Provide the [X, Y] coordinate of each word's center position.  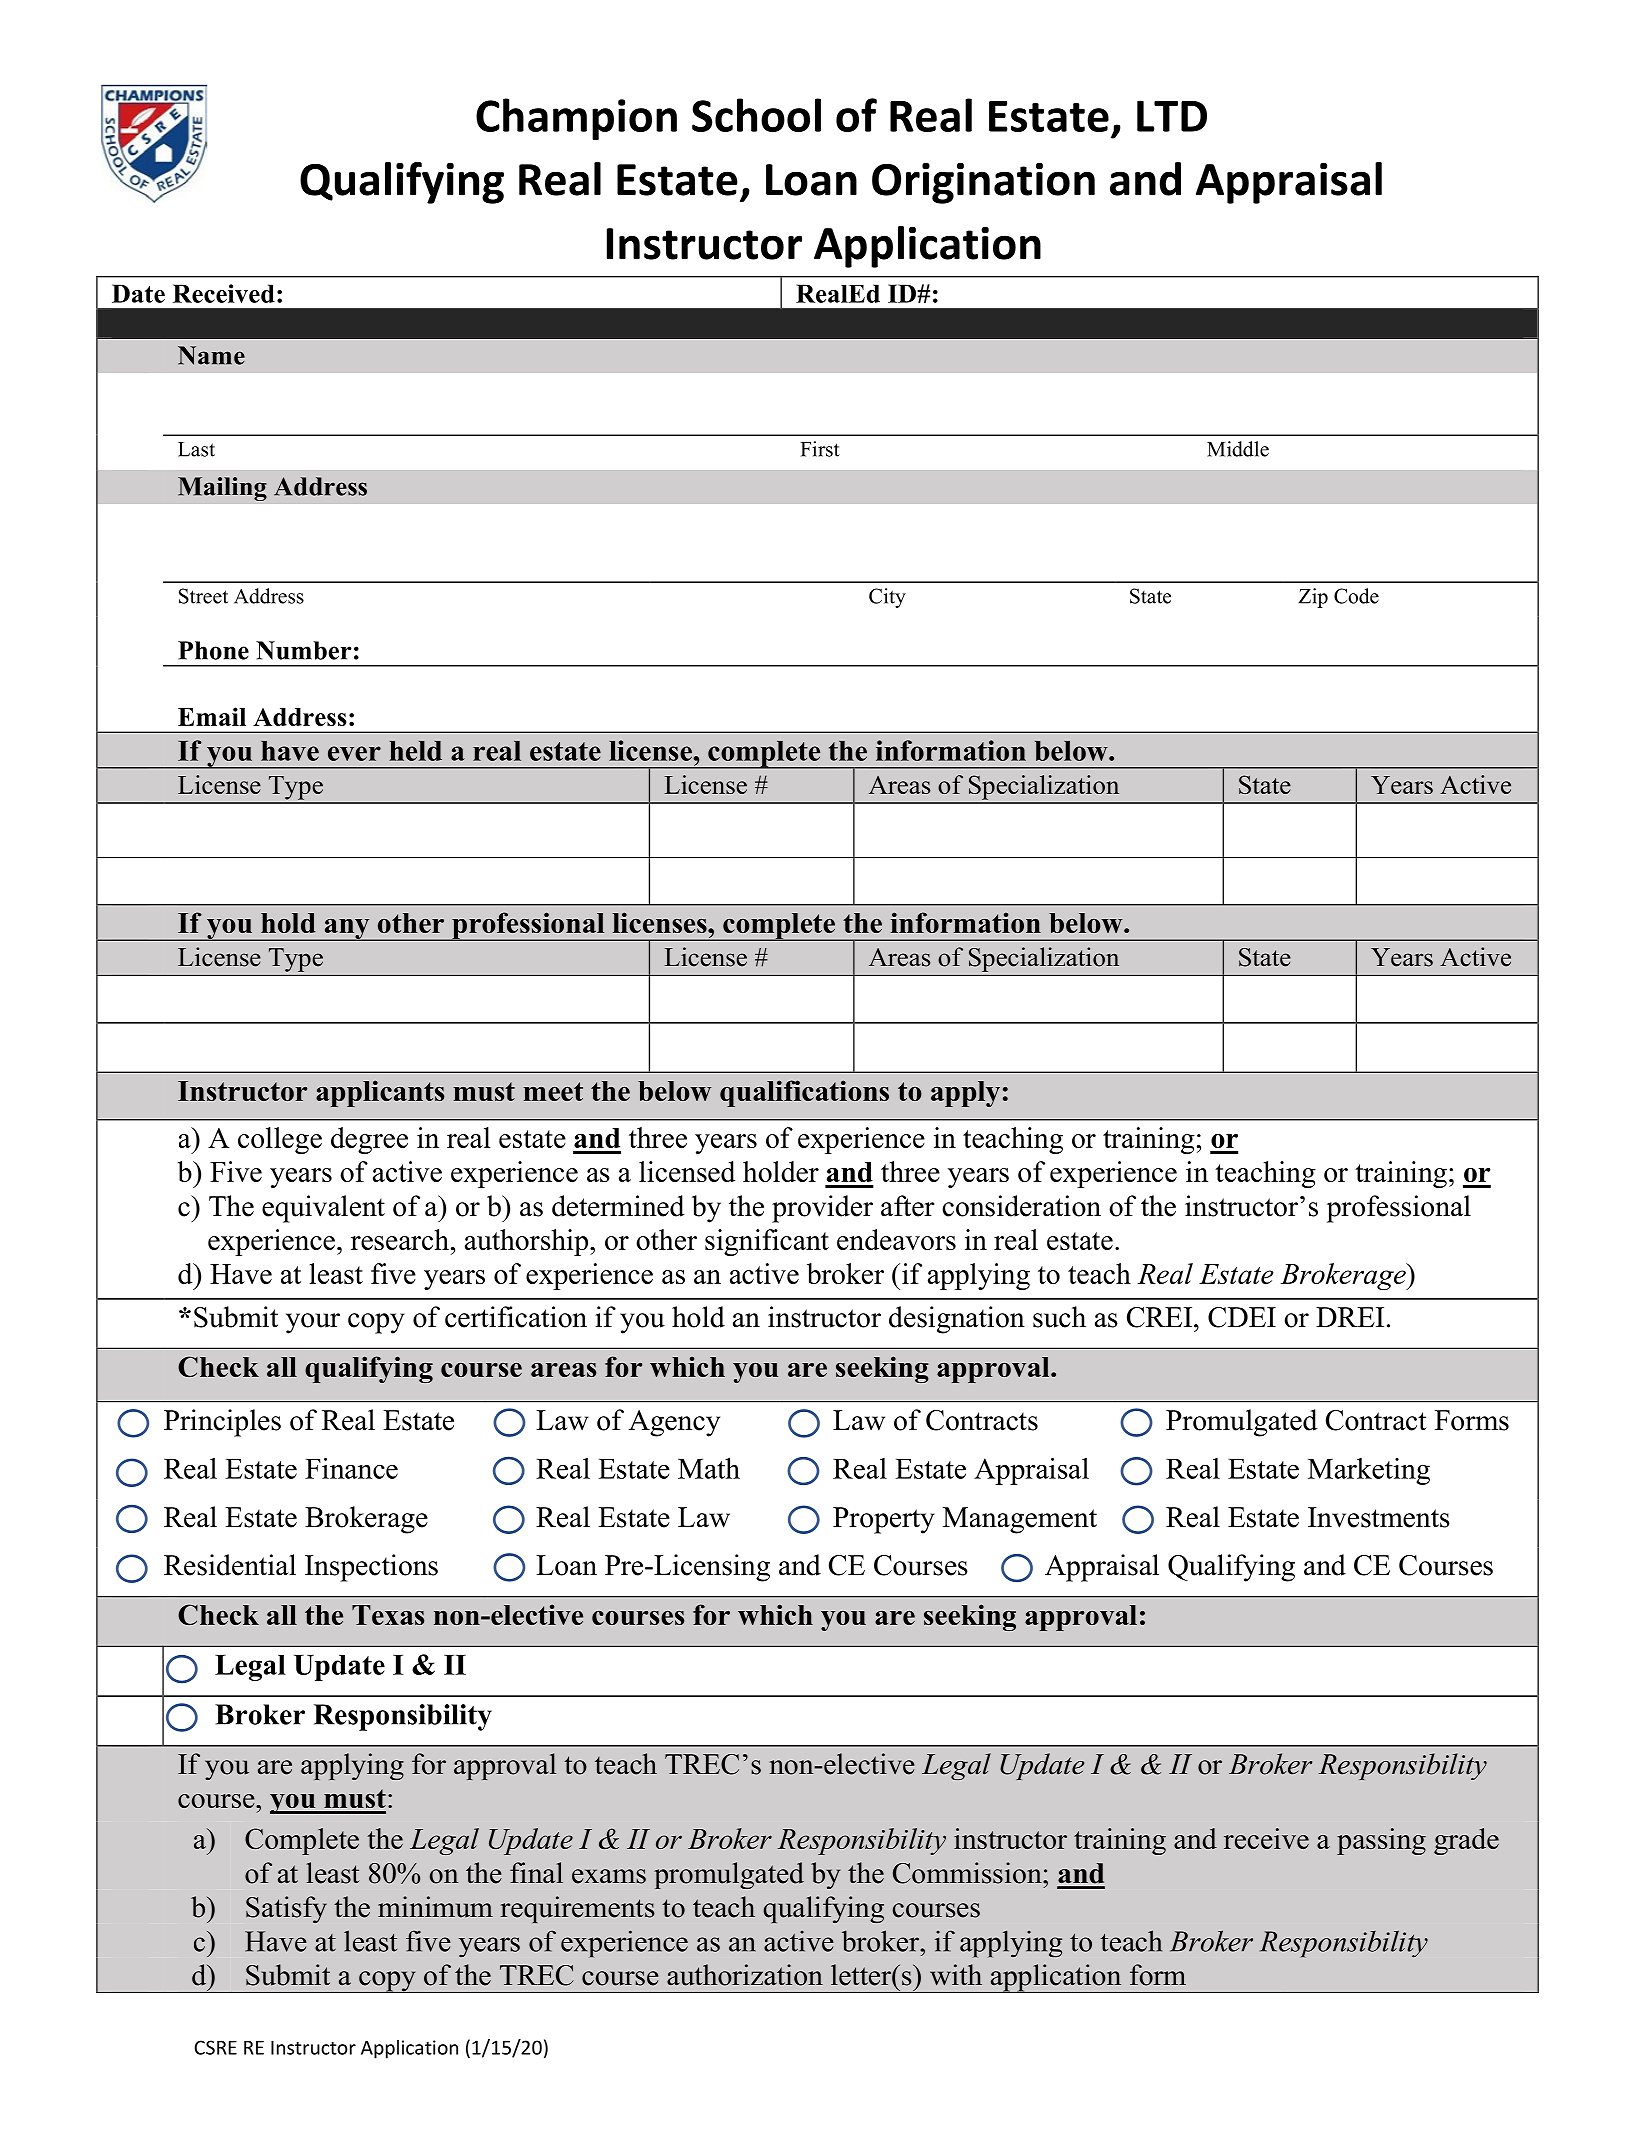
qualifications [804, 1093]
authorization [745, 1975]
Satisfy [286, 1909]
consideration [1021, 1206]
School [756, 115]
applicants [380, 1093]
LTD [1172, 116]
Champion [576, 119]
